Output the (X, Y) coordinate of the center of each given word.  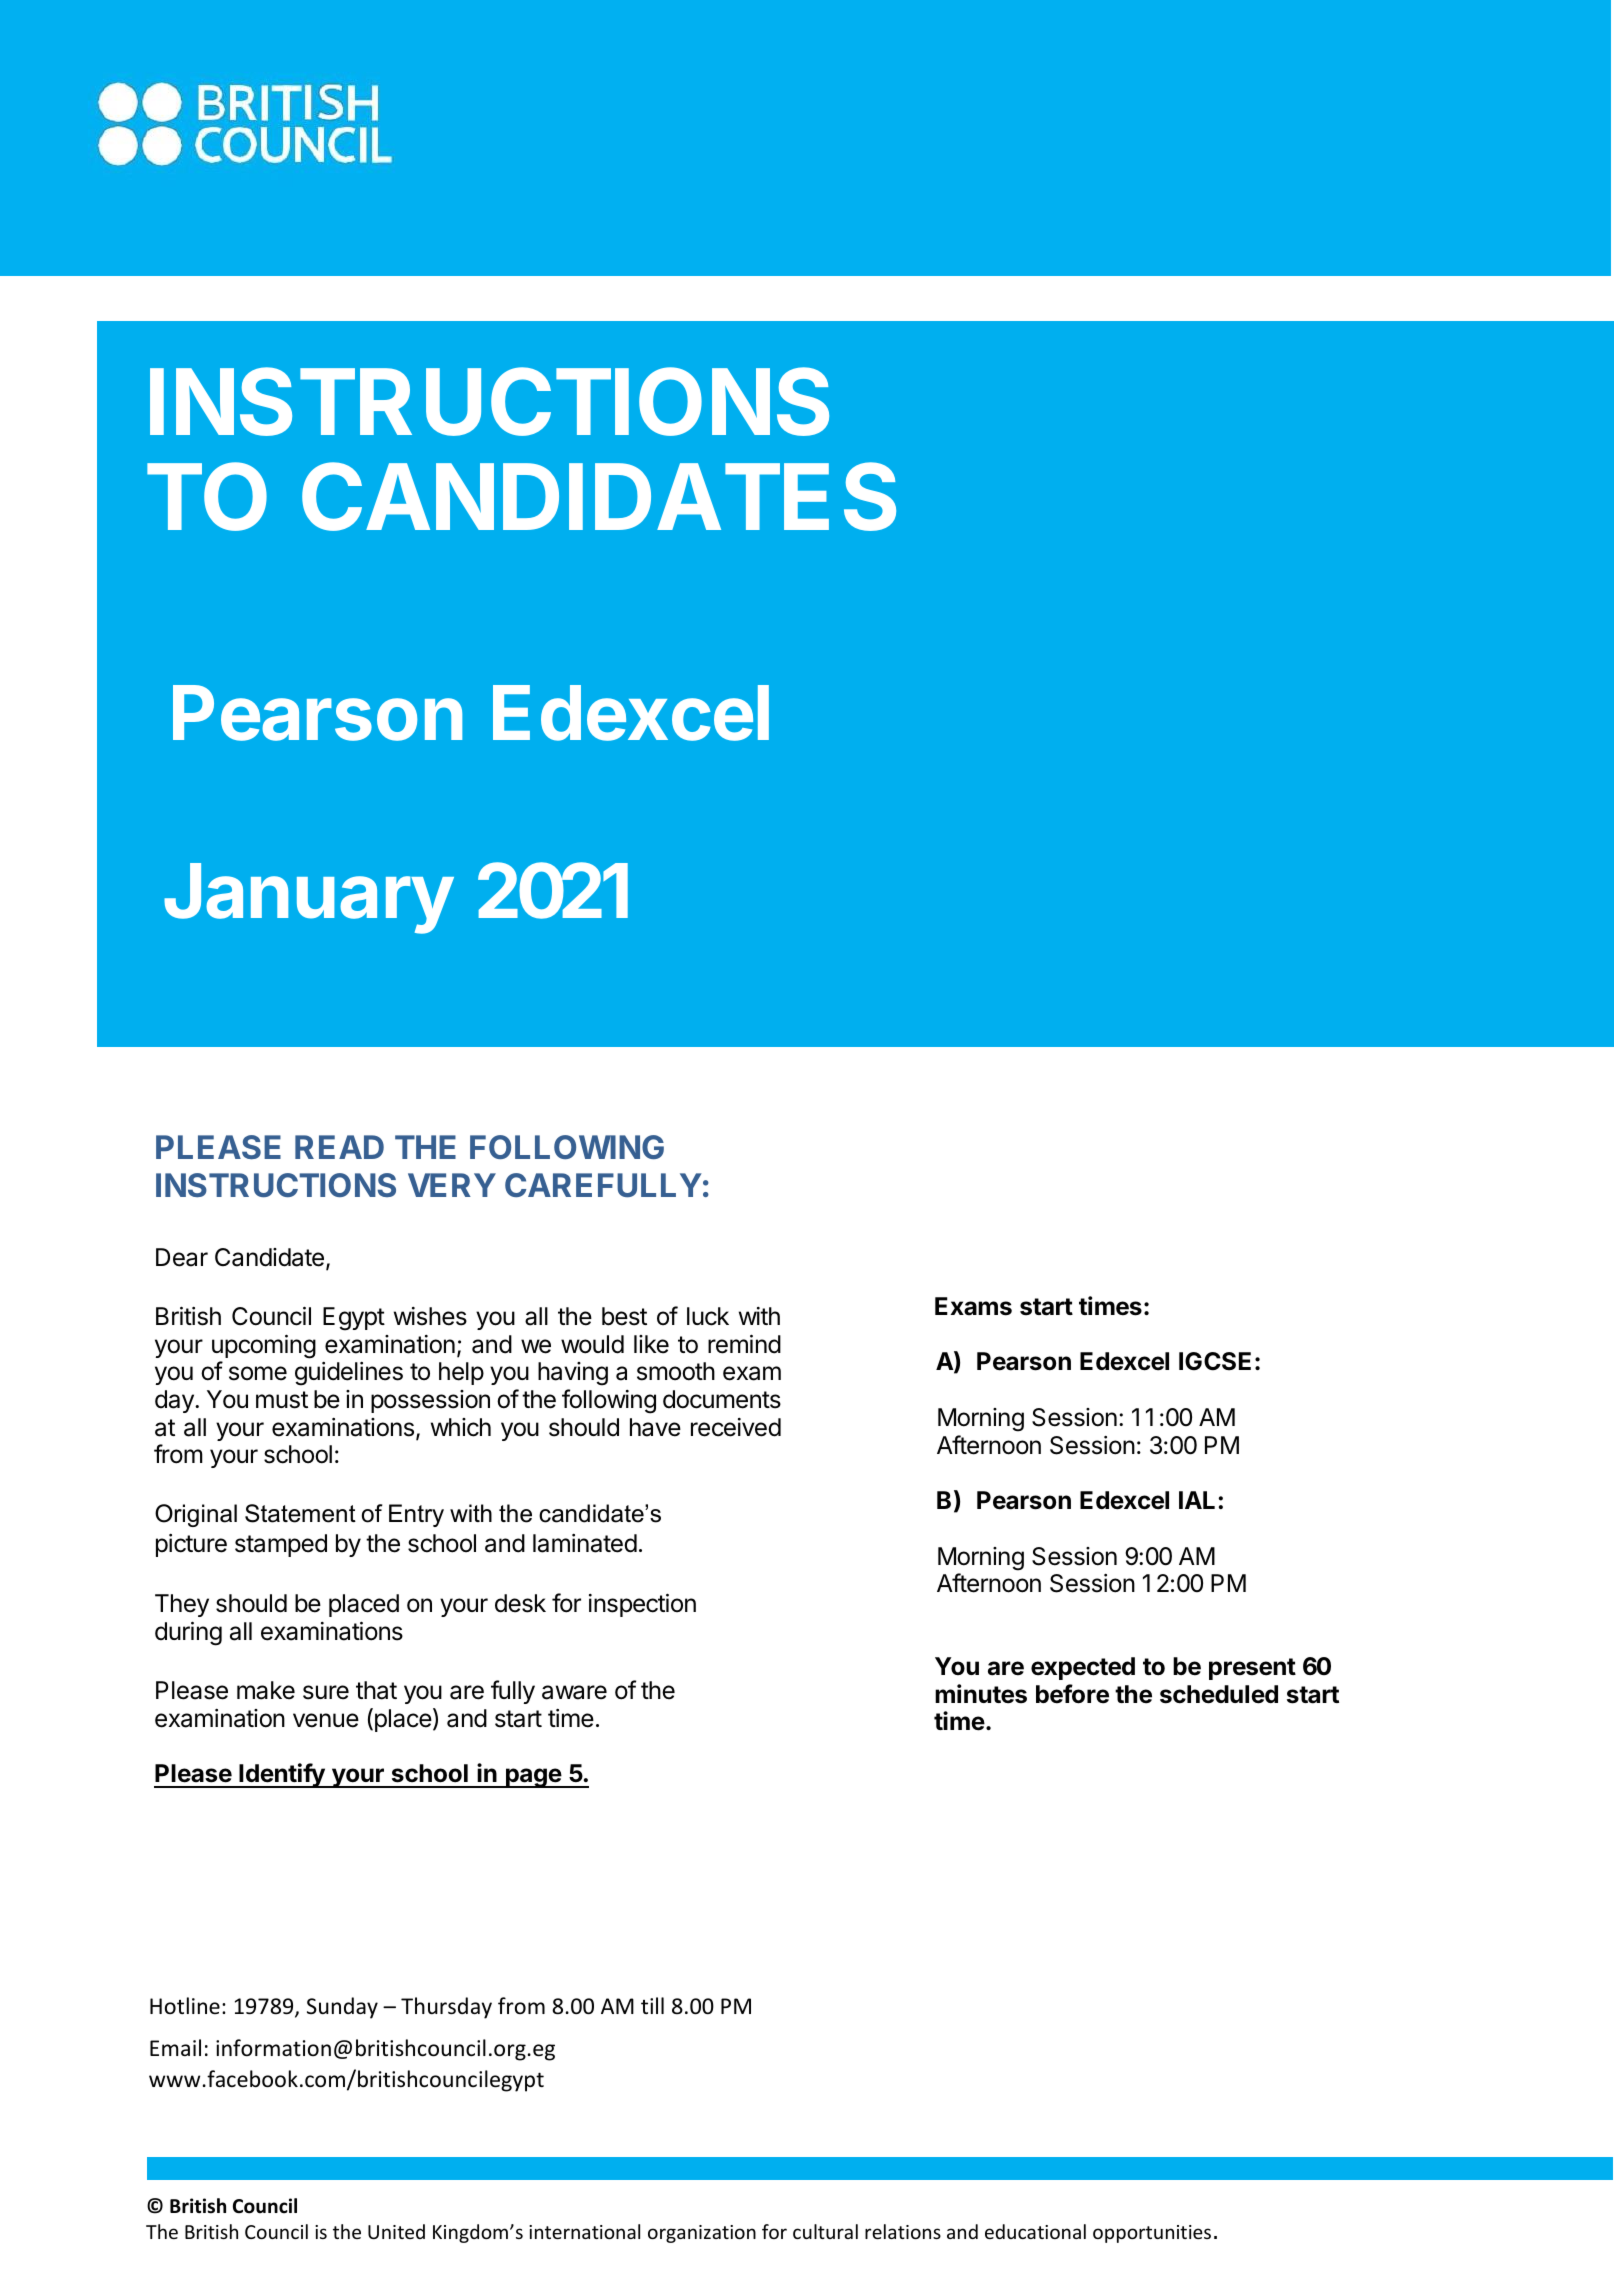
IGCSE (1215, 1361)
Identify (282, 1775)
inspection (642, 1605)
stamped (281, 1545)
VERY (452, 1185)
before (1072, 1694)
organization (702, 2234)
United (396, 2231)
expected (1083, 1668)
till (652, 2005)
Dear (182, 1257)
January (309, 898)
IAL (1197, 1500)
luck (708, 1316)
